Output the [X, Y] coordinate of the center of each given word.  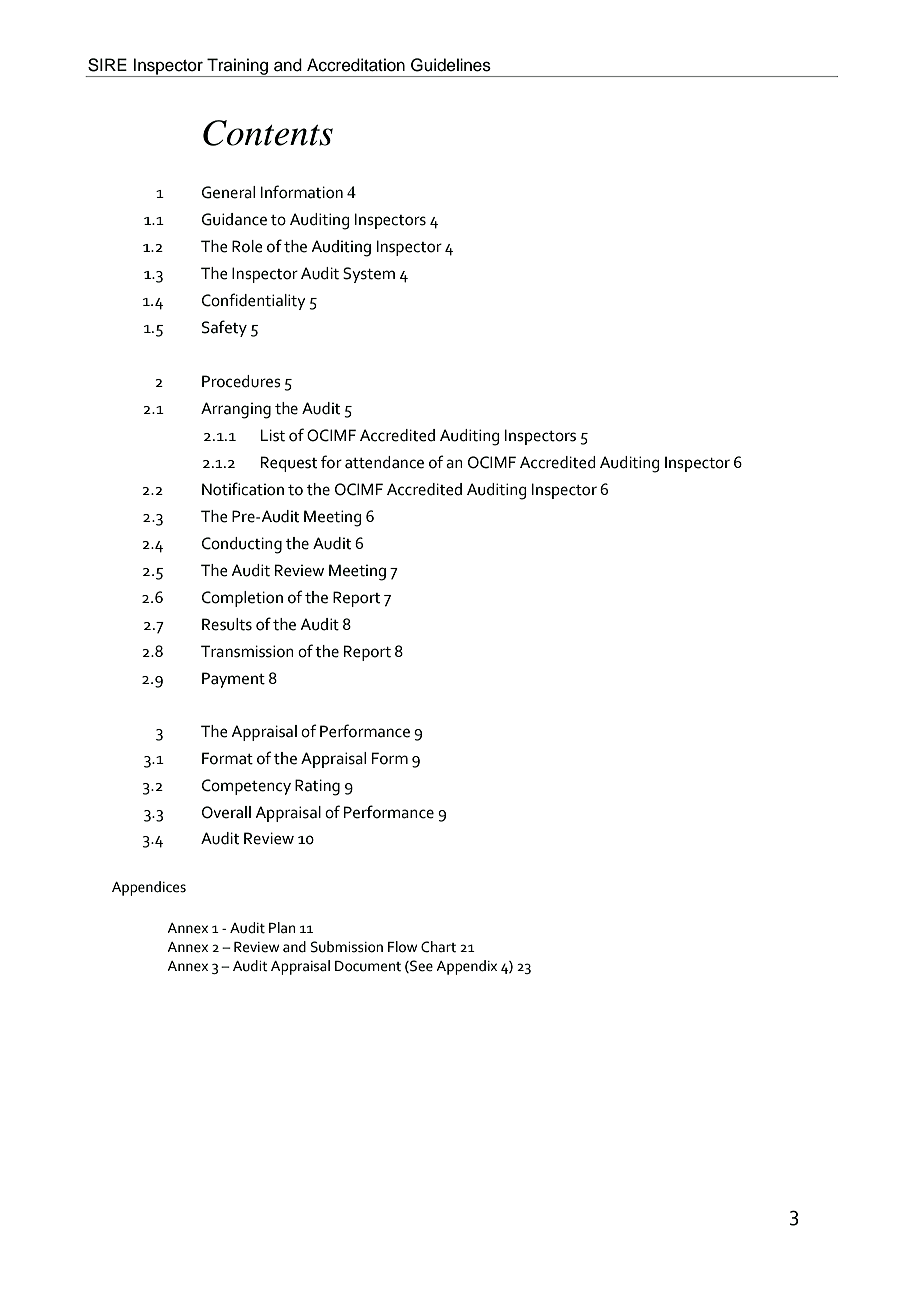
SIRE [107, 65]
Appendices [149, 888]
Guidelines [451, 65]
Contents [268, 133]
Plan [282, 928]
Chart [438, 947]
